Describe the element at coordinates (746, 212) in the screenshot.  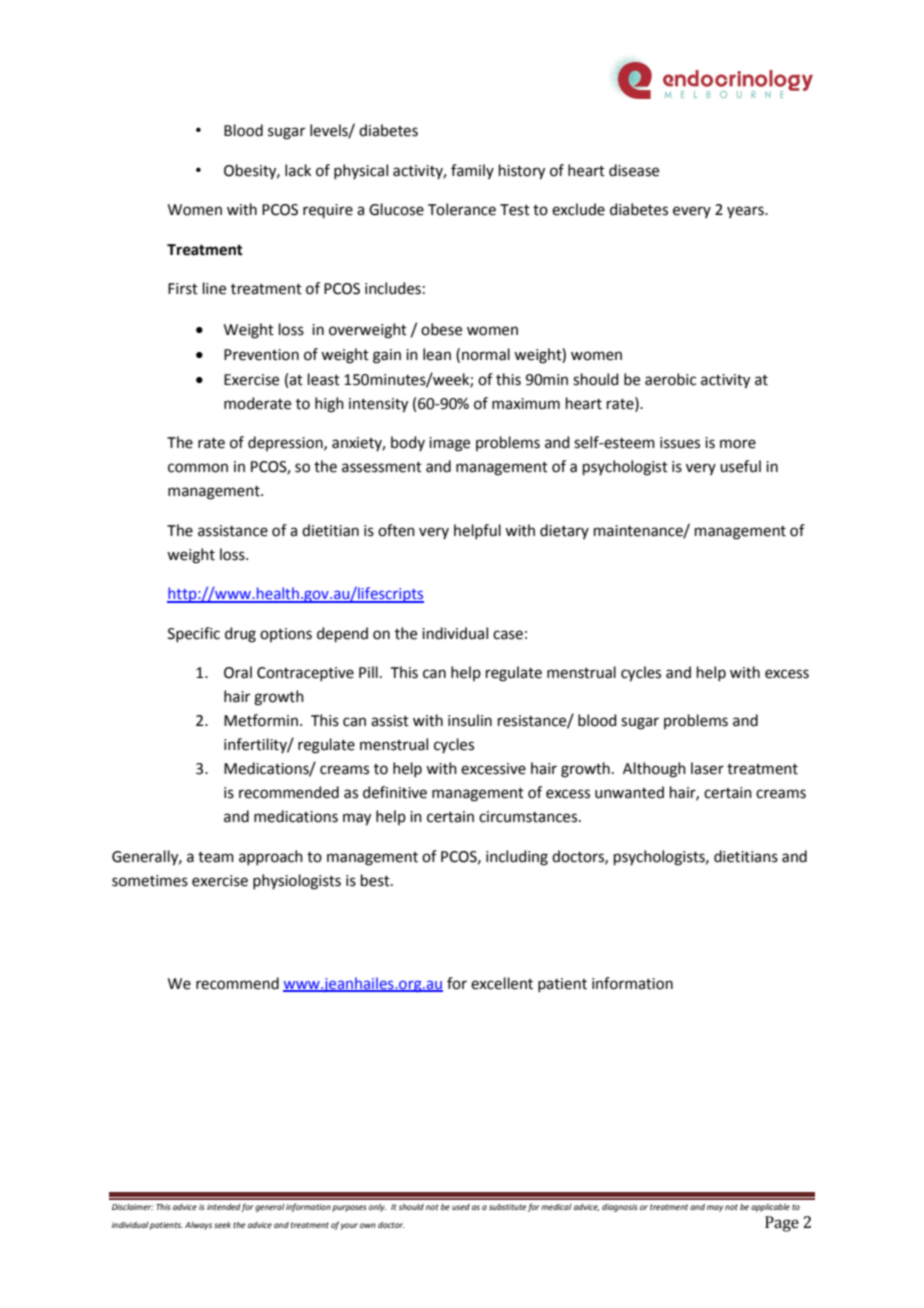
I see `years` at that location.
